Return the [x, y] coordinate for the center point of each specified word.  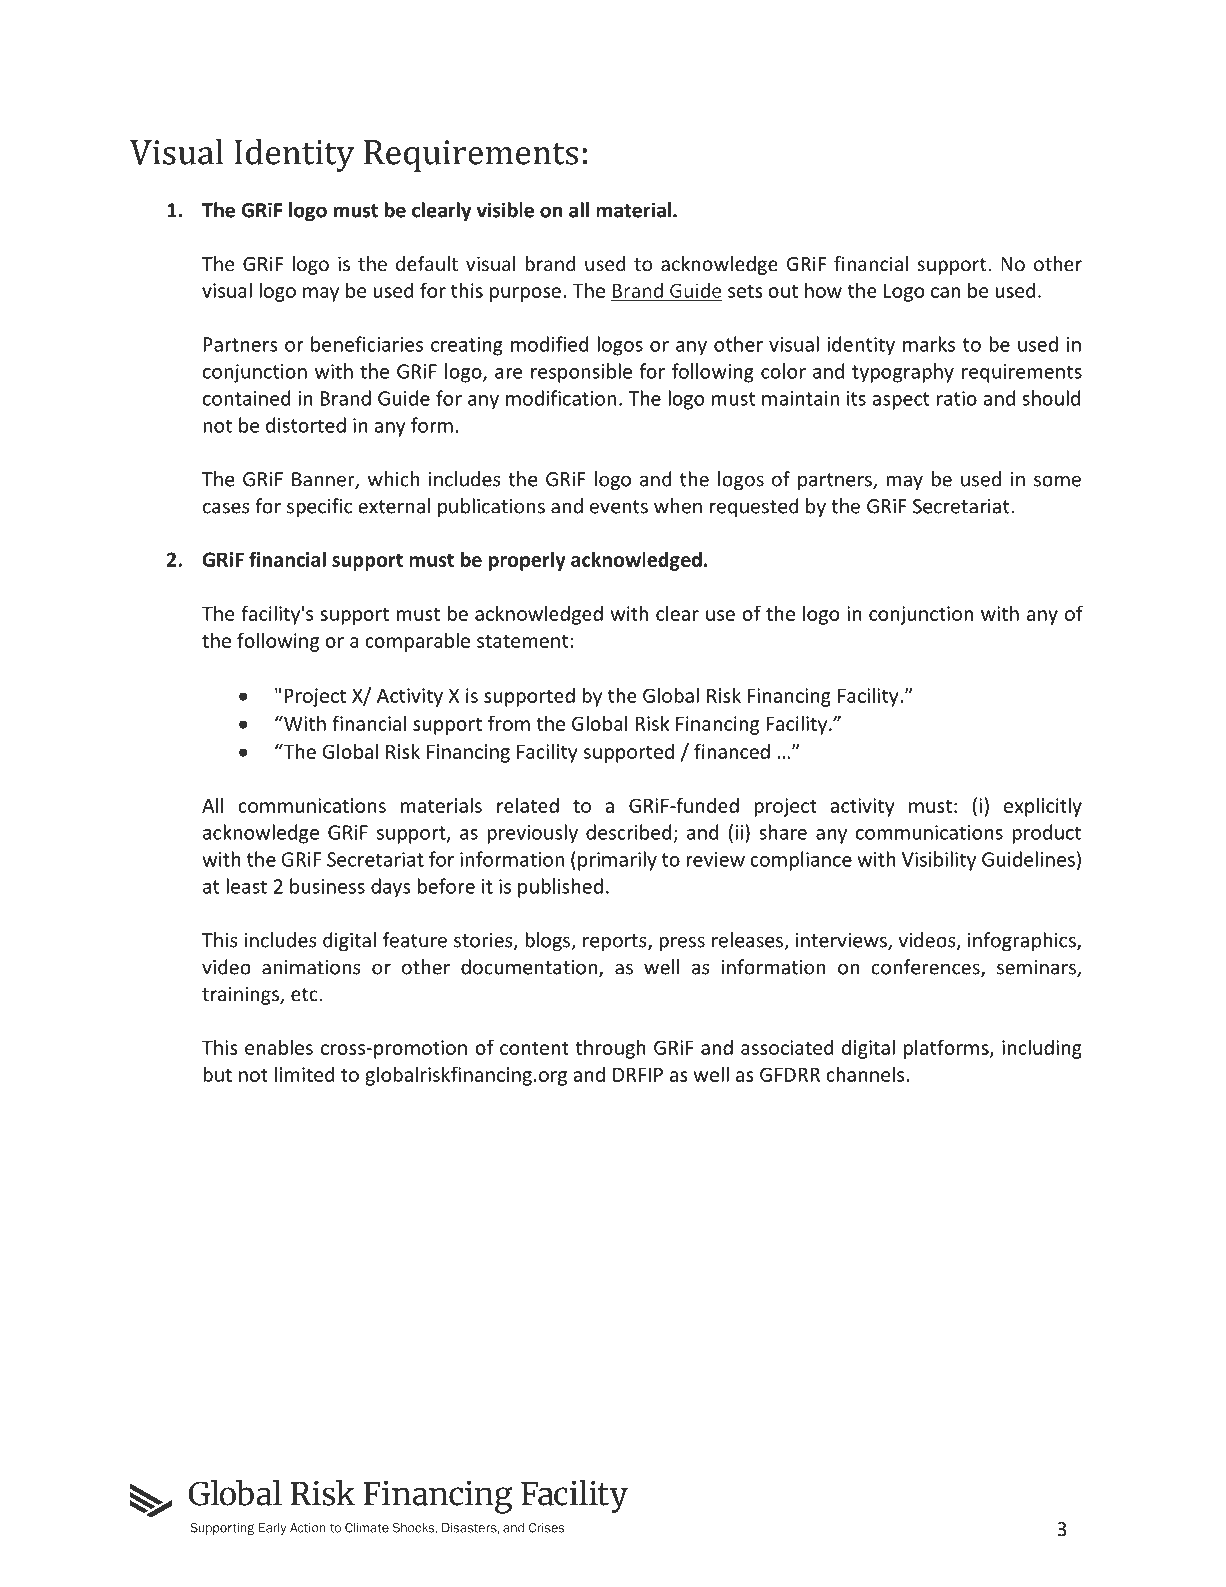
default [427, 263]
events [619, 507]
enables [279, 1047]
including [1042, 1049]
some [1057, 481]
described [629, 832]
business [327, 886]
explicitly [1043, 807]
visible [505, 210]
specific [319, 507]
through [610, 1049]
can [945, 292]
